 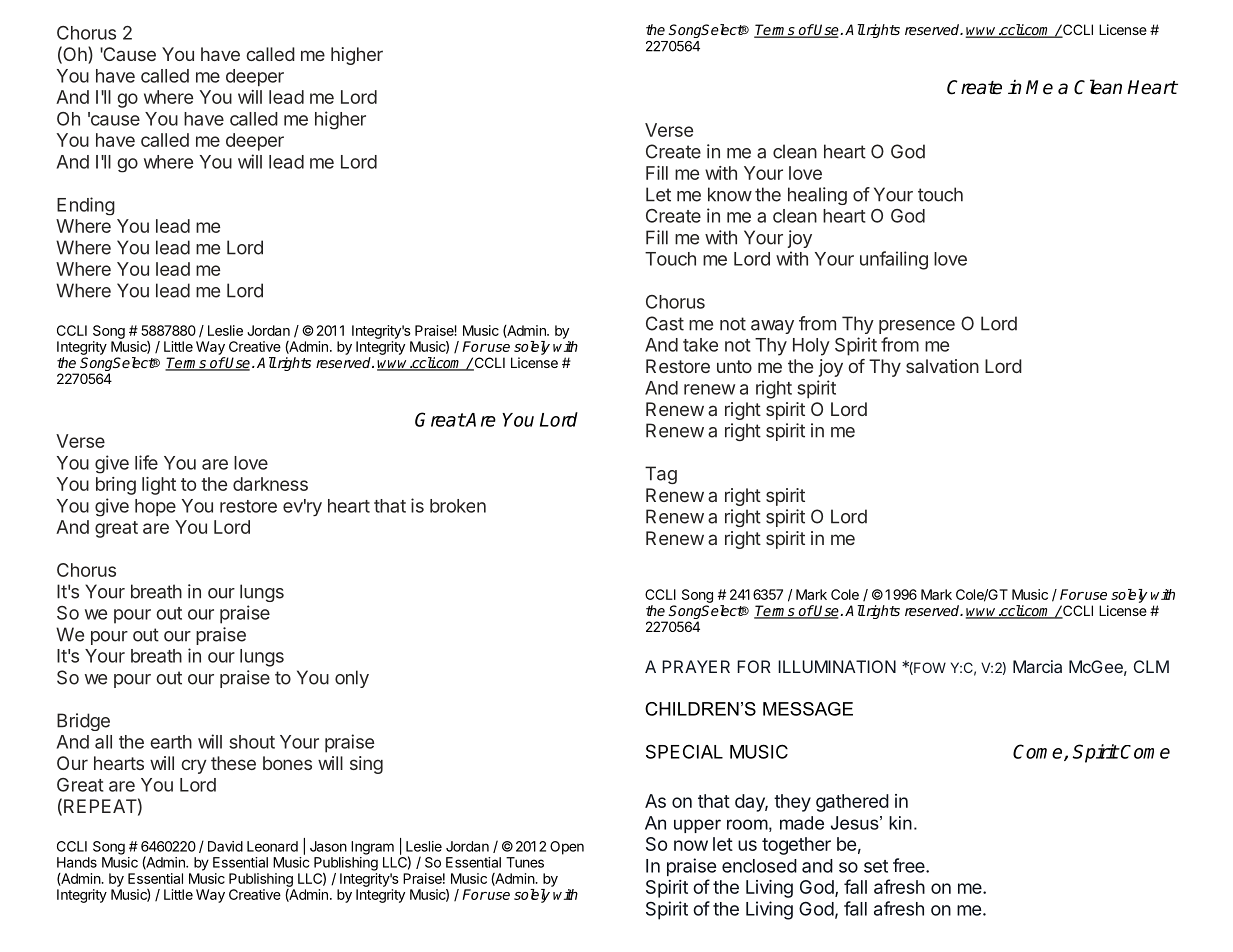 What do you see at coordinates (458, 506) in the screenshot?
I see `broken` at bounding box center [458, 506].
